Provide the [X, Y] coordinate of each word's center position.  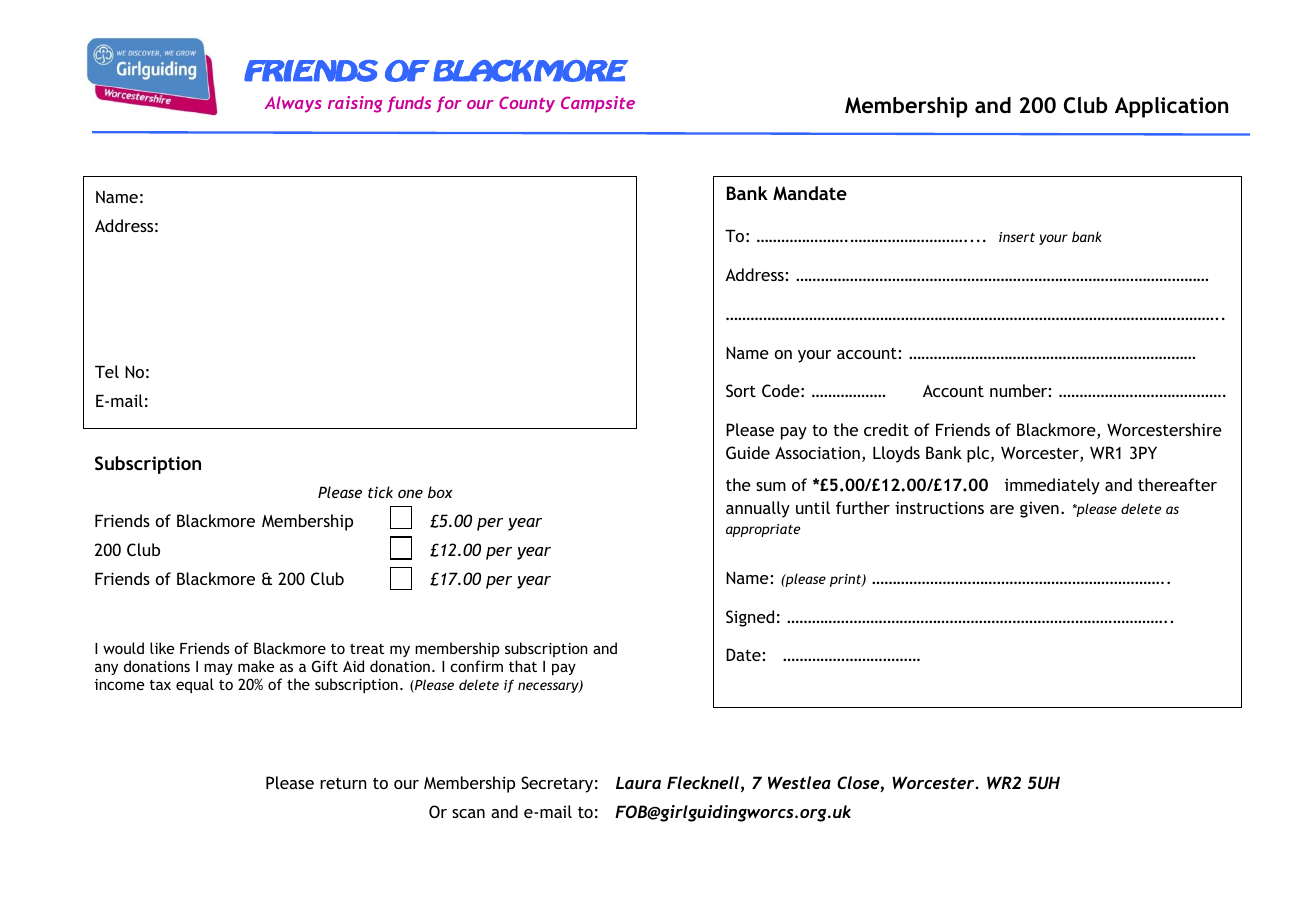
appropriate [763, 530]
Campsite [598, 104]
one [410, 493]
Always [293, 104]
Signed [750, 618]
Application [1171, 107]
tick [380, 492]
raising [355, 104]
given [1039, 510]
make [256, 666]
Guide [748, 452]
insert [1017, 237]
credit [886, 429]
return [343, 783]
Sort [741, 390]
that [523, 666]
